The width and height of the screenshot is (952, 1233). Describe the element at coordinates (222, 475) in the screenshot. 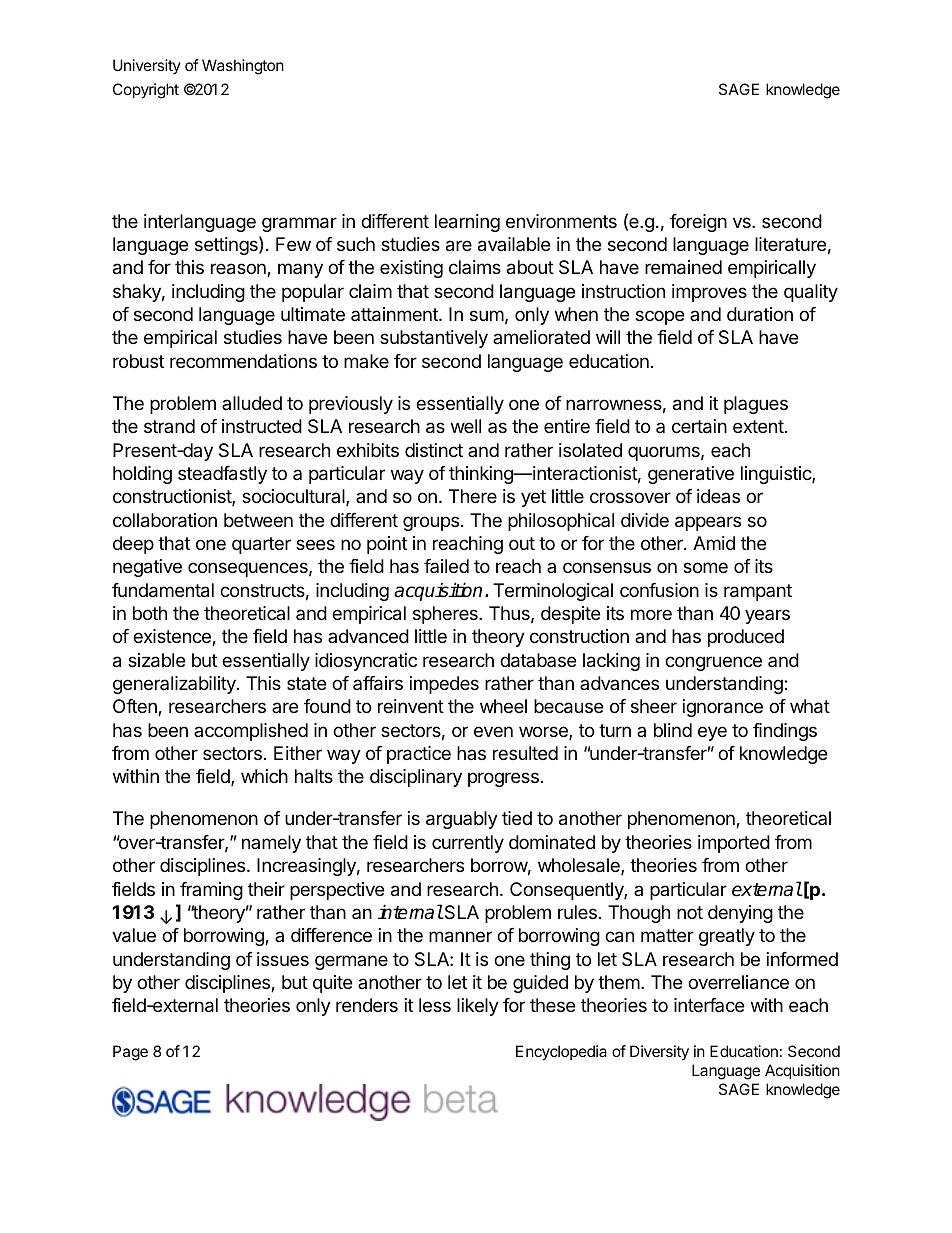

I see `steadfastly` at that location.
